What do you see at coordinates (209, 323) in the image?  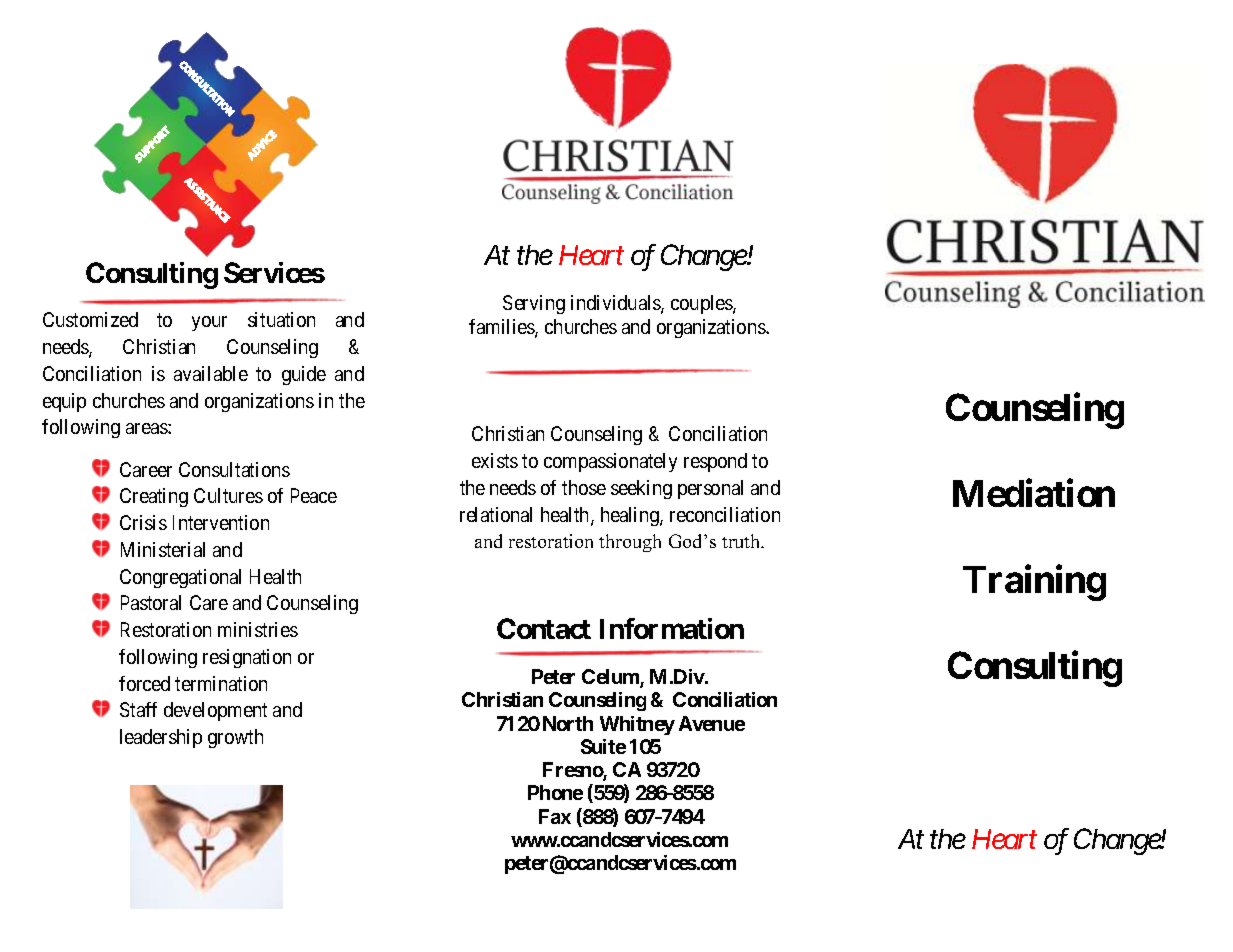 I see `your` at bounding box center [209, 323].
